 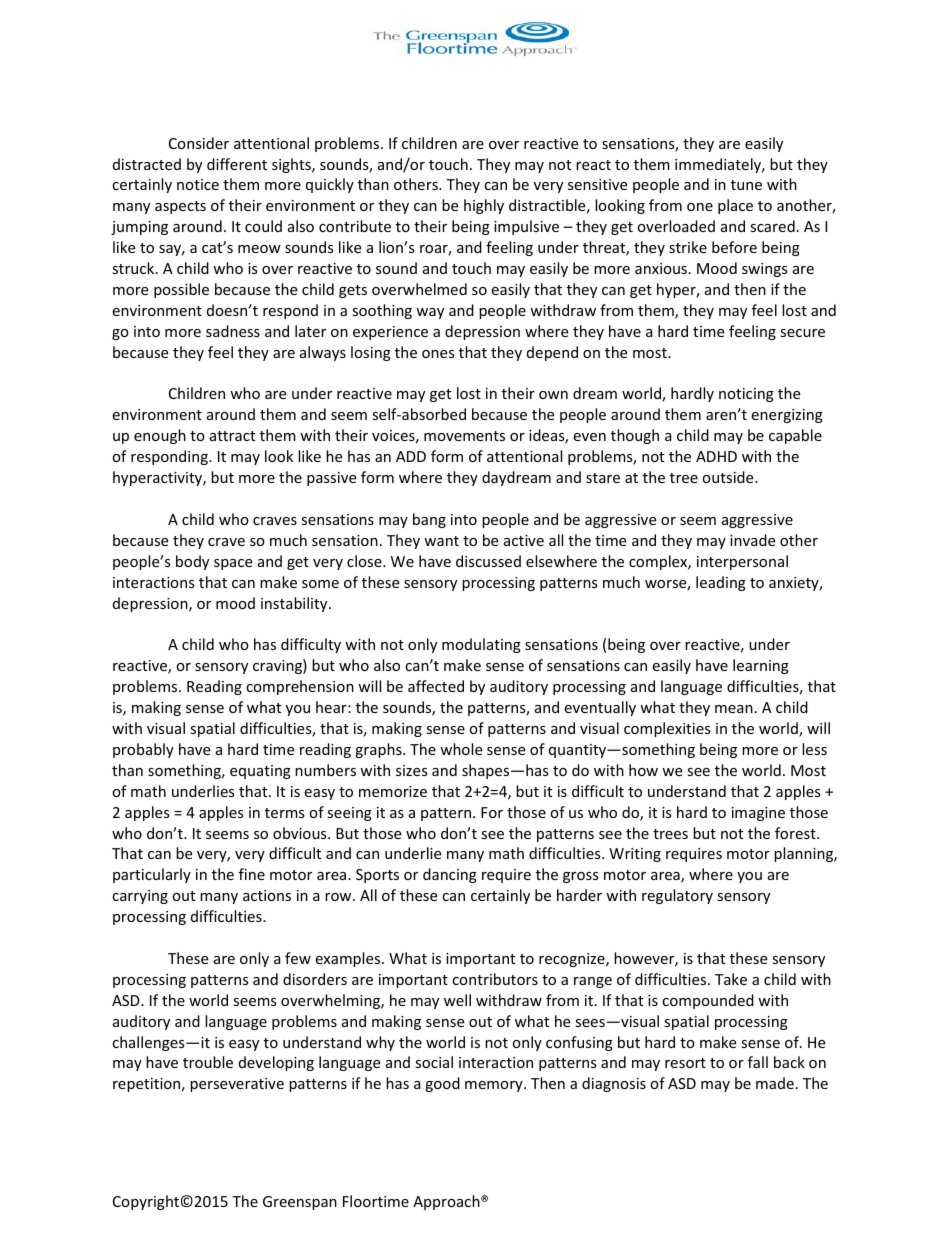 I want to click on tune, so click(x=746, y=185).
